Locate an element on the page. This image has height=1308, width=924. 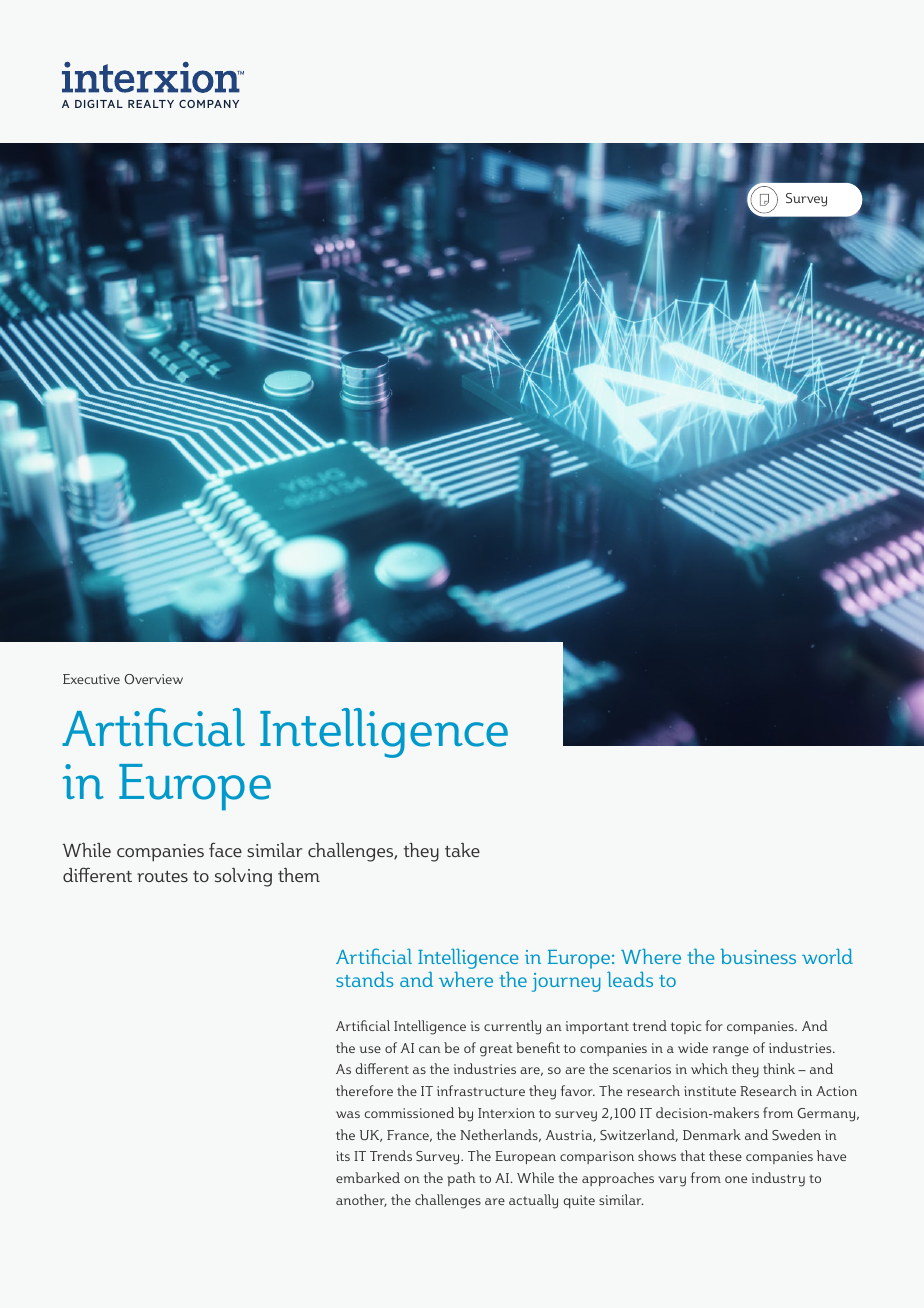
Overview is located at coordinates (154, 679).
